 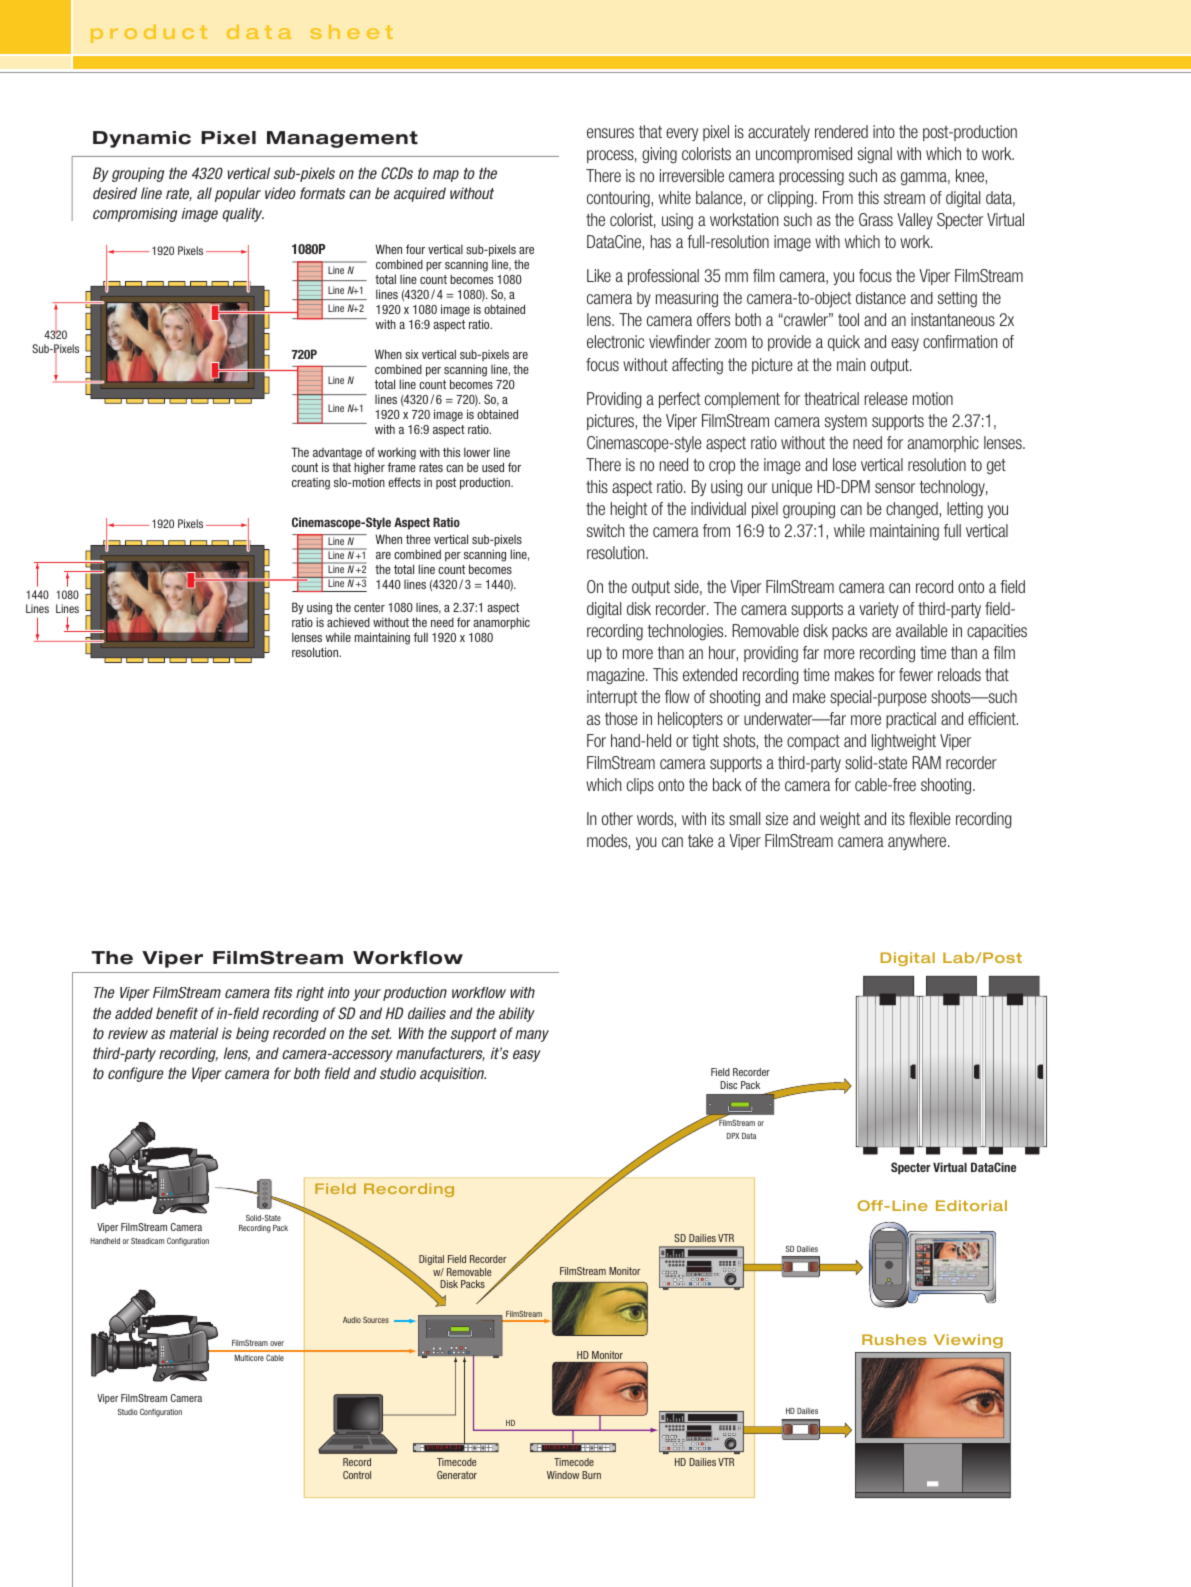 I want to click on Multicore, so click(x=249, y=1358).
